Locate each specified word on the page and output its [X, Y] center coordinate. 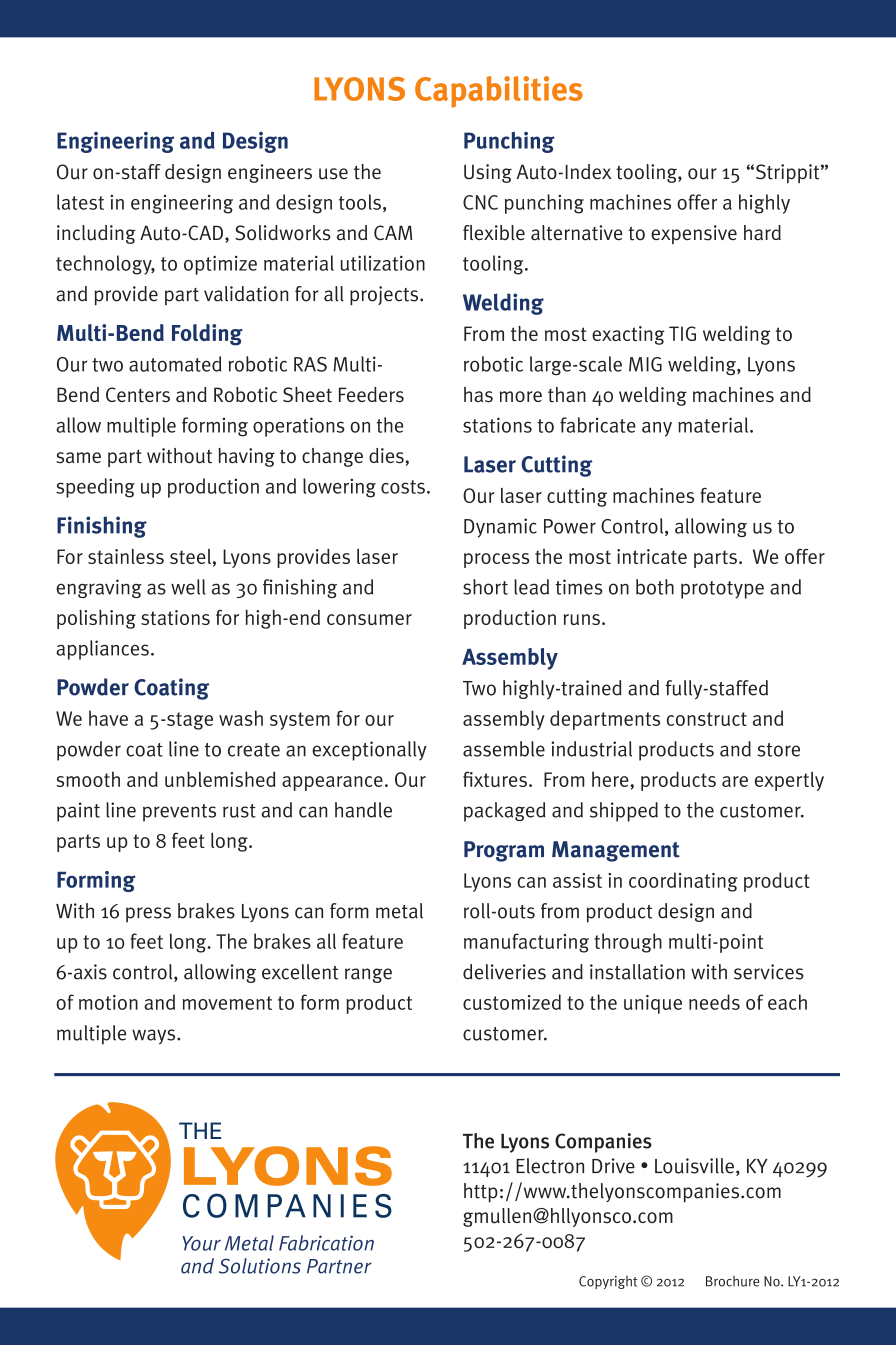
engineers [270, 173]
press [148, 915]
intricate [652, 556]
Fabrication [326, 1243]
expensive [694, 234]
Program [504, 851]
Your [201, 1243]
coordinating [683, 882]
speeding [95, 488]
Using [488, 173]
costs [403, 487]
